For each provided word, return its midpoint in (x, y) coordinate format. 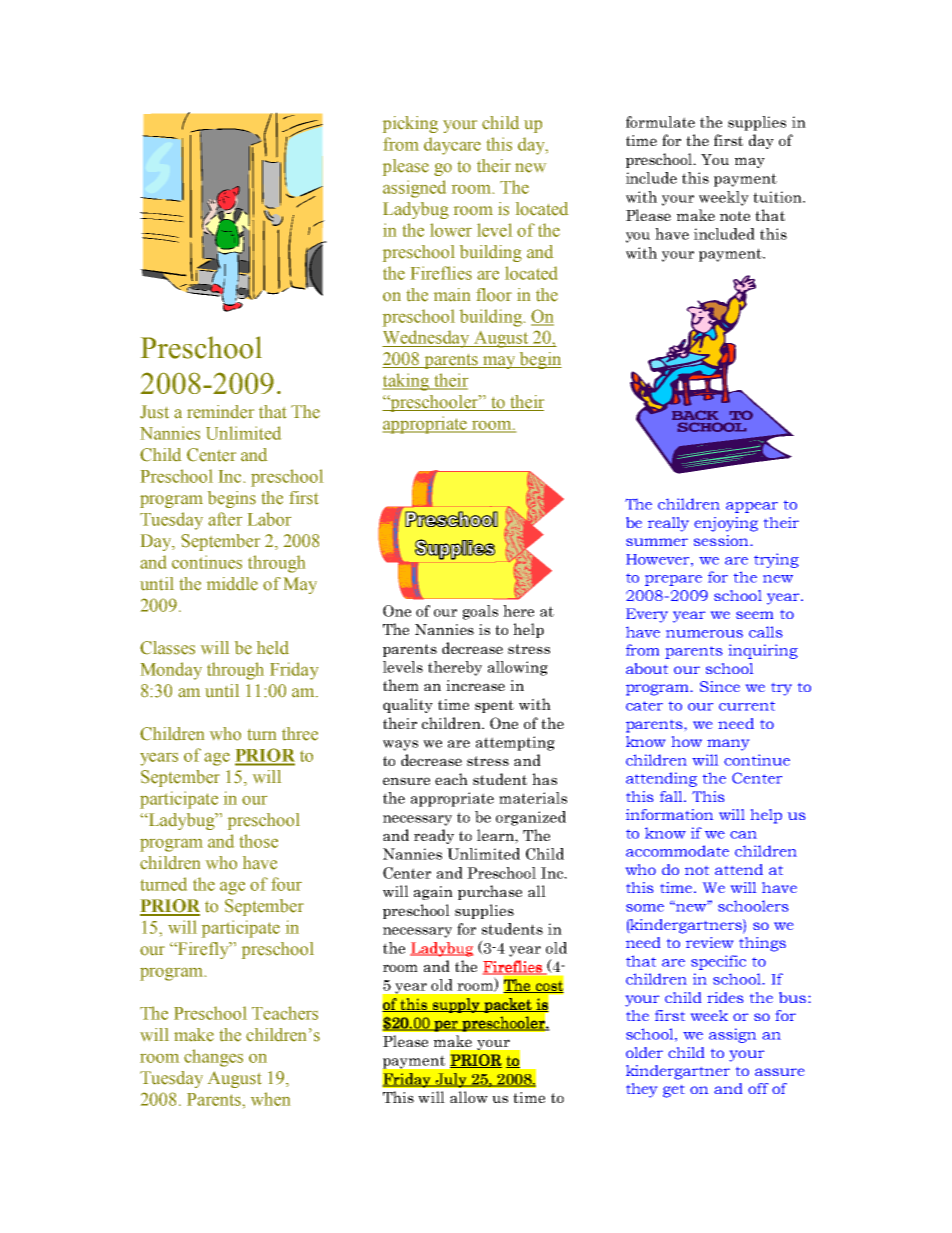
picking (410, 124)
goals (480, 612)
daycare (452, 146)
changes (213, 1058)
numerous (704, 634)
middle (232, 584)
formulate (660, 122)
